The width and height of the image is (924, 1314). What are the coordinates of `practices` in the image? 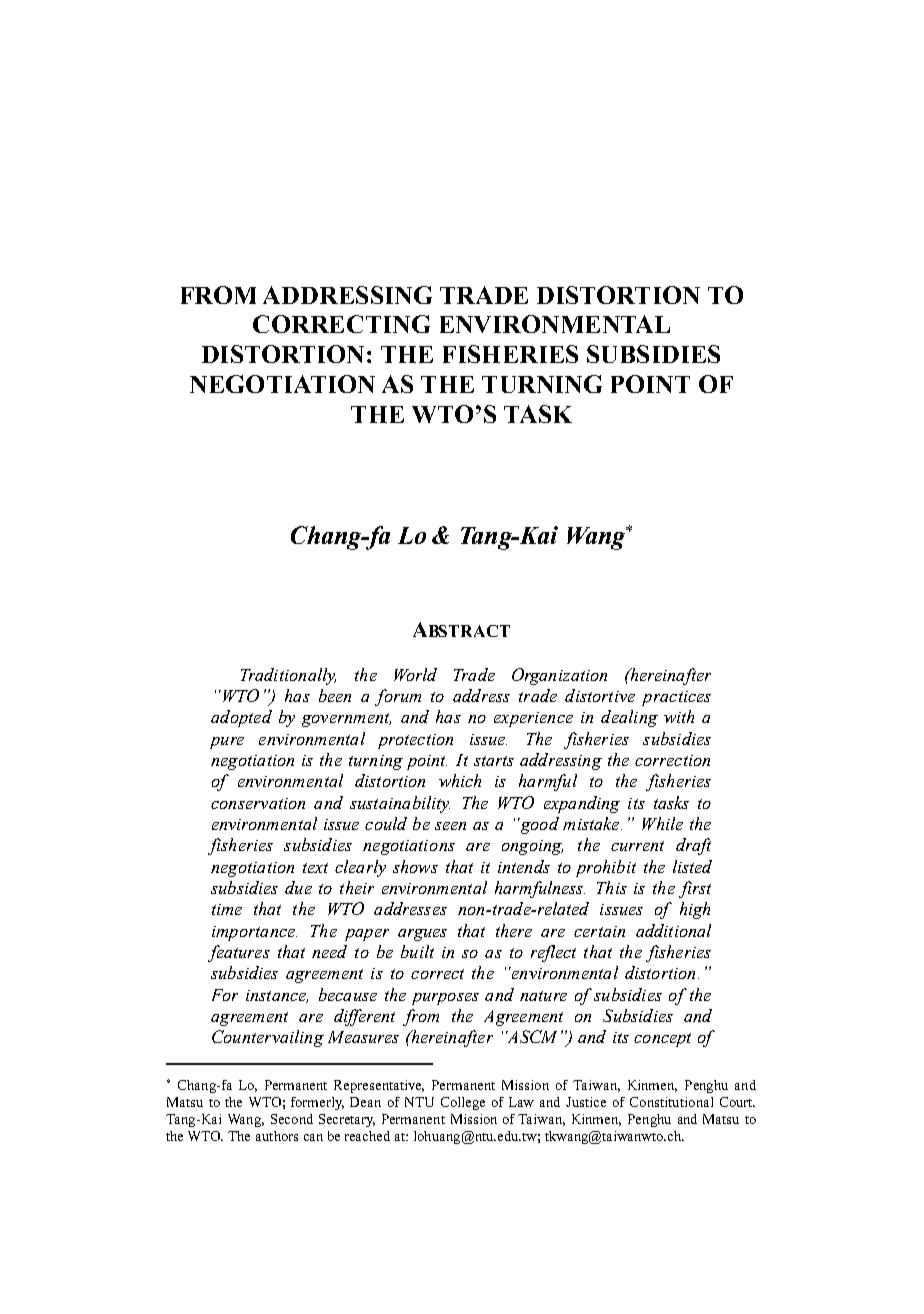 It's located at (676, 698).
